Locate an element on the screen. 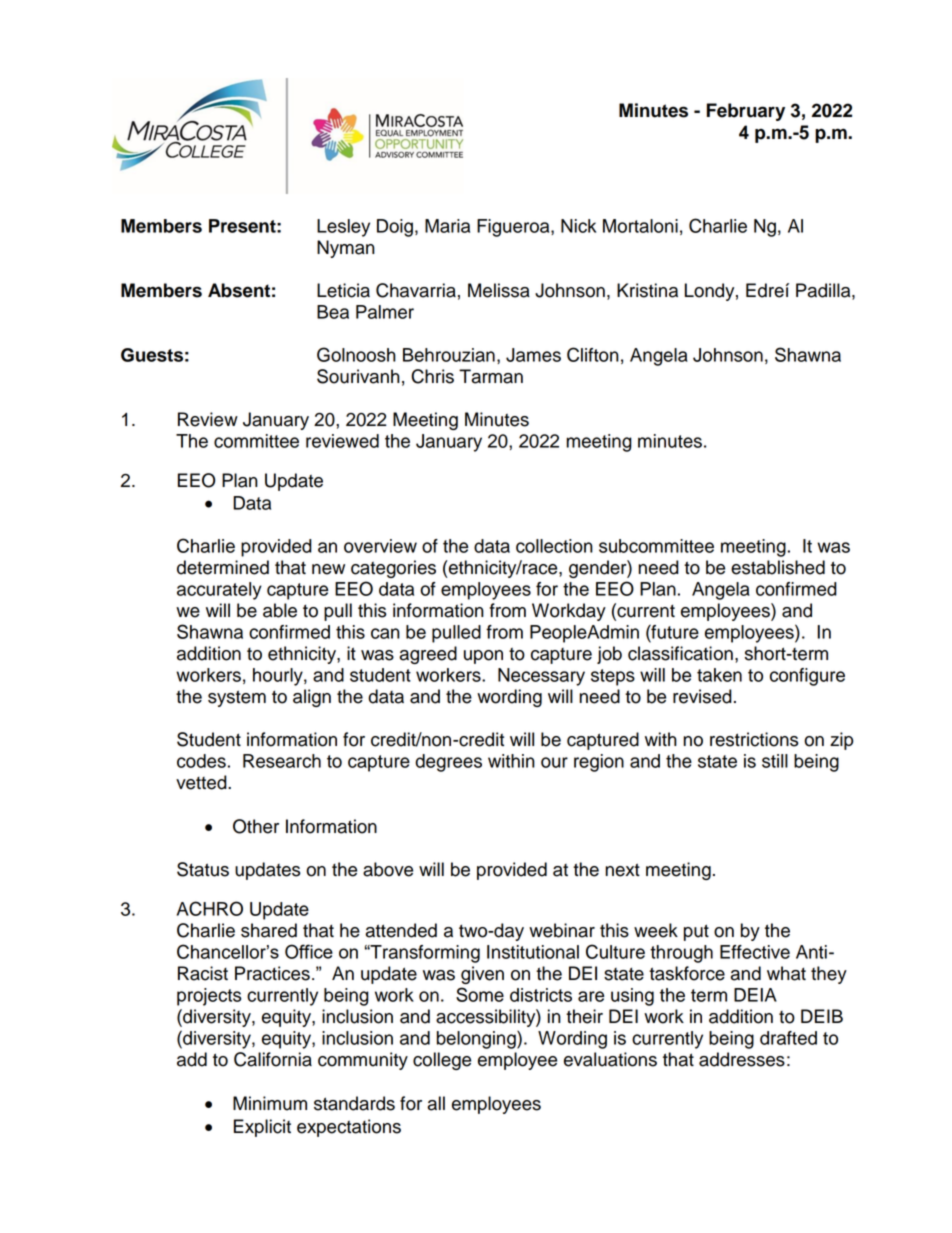 The width and height of the screenshot is (952, 1233). upon is located at coordinates (483, 657).
